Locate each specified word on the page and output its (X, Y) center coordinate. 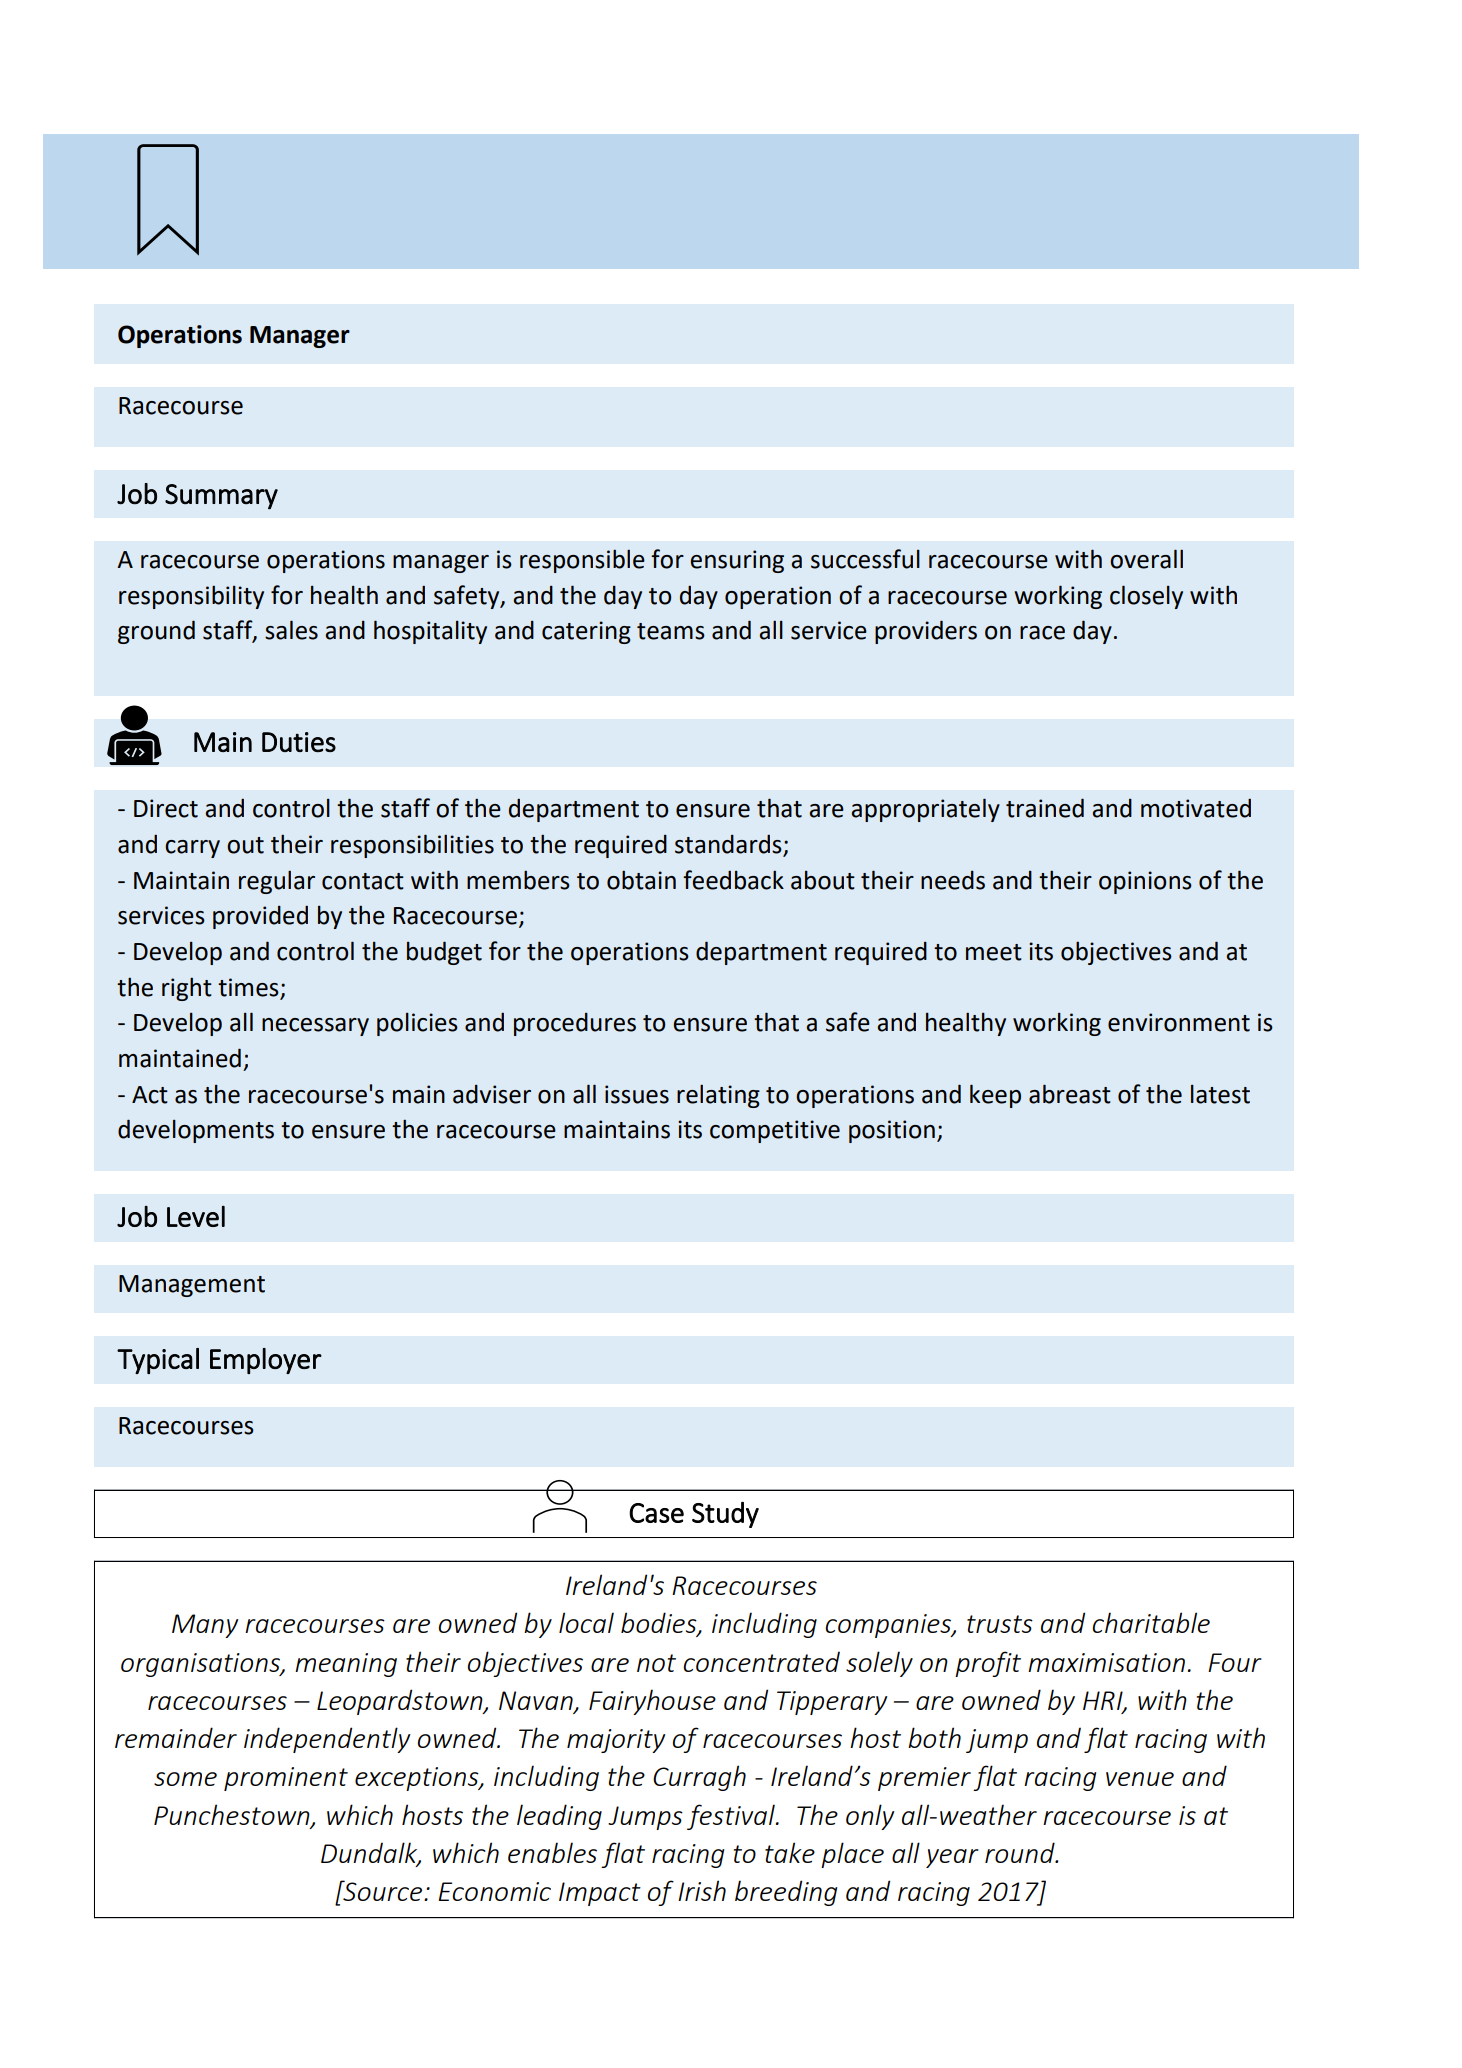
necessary (315, 1027)
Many (205, 1626)
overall (1146, 559)
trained (1045, 808)
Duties (299, 742)
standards (729, 845)
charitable (1151, 1622)
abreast (1070, 1094)
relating (718, 1096)
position (892, 1131)
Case (656, 1513)
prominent (286, 1779)
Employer (266, 1361)
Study (725, 1514)
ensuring (737, 561)
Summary (221, 497)
